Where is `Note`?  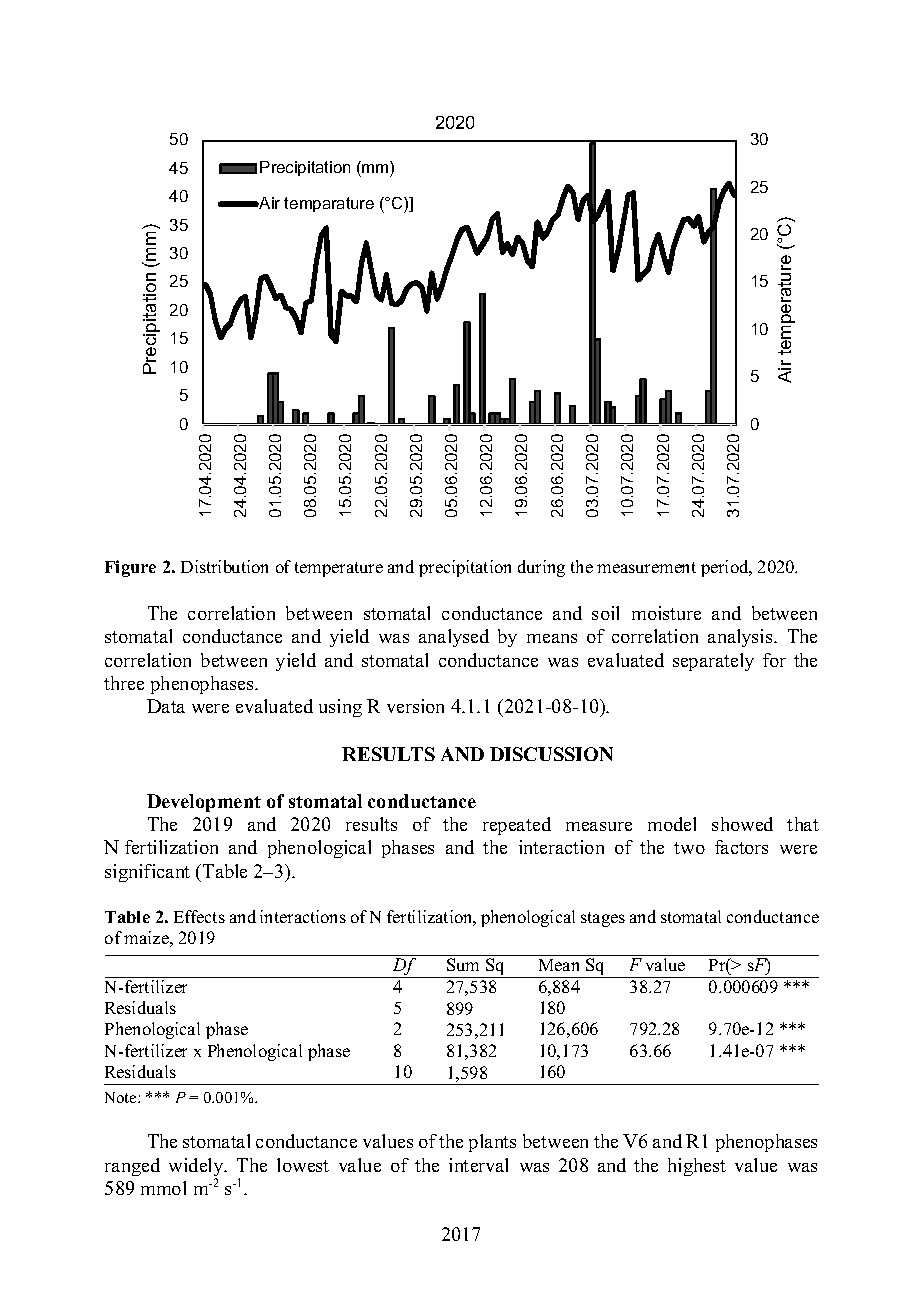 Note is located at coordinates (122, 1097).
